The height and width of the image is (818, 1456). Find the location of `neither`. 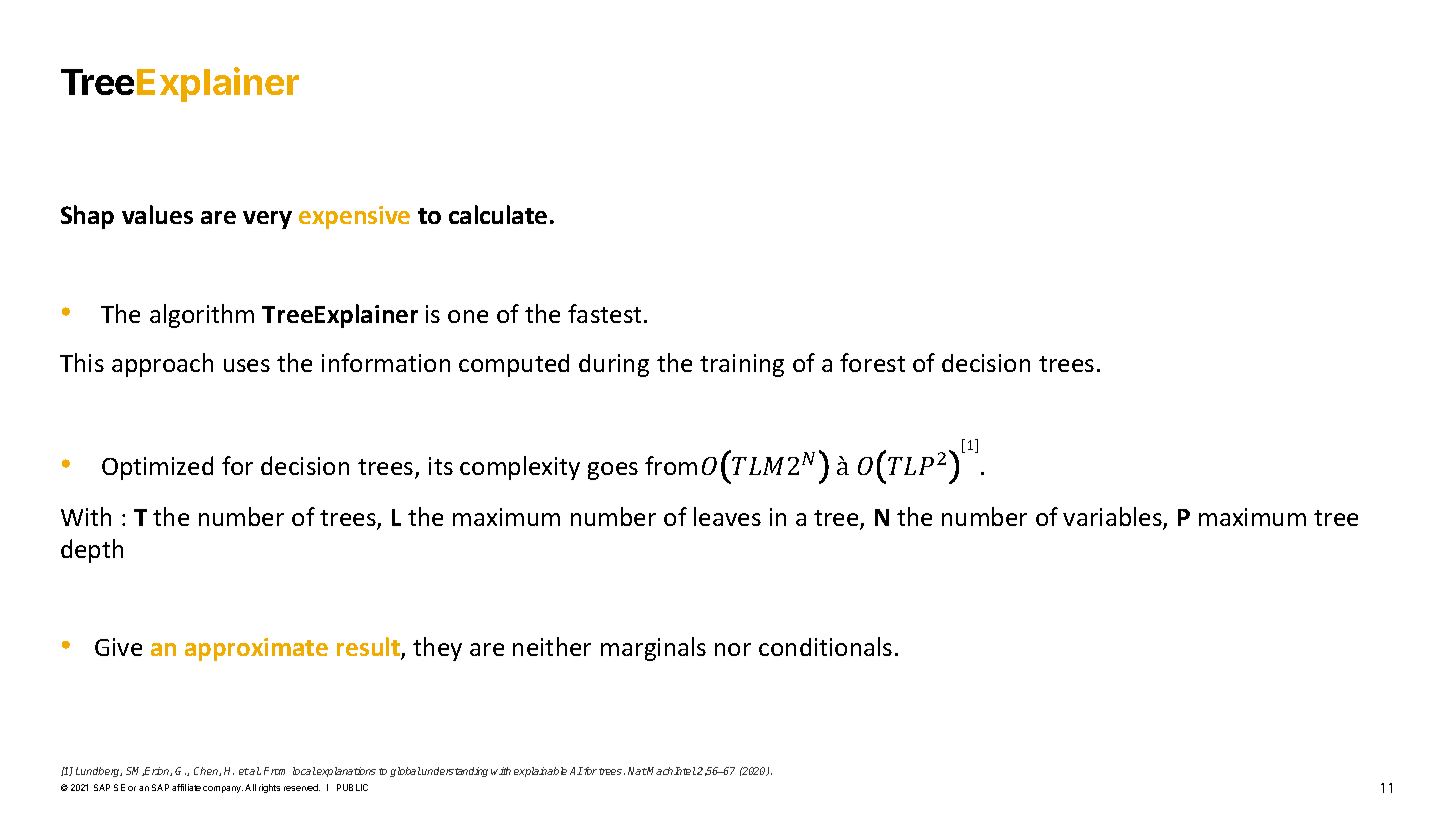

neither is located at coordinates (552, 646).
